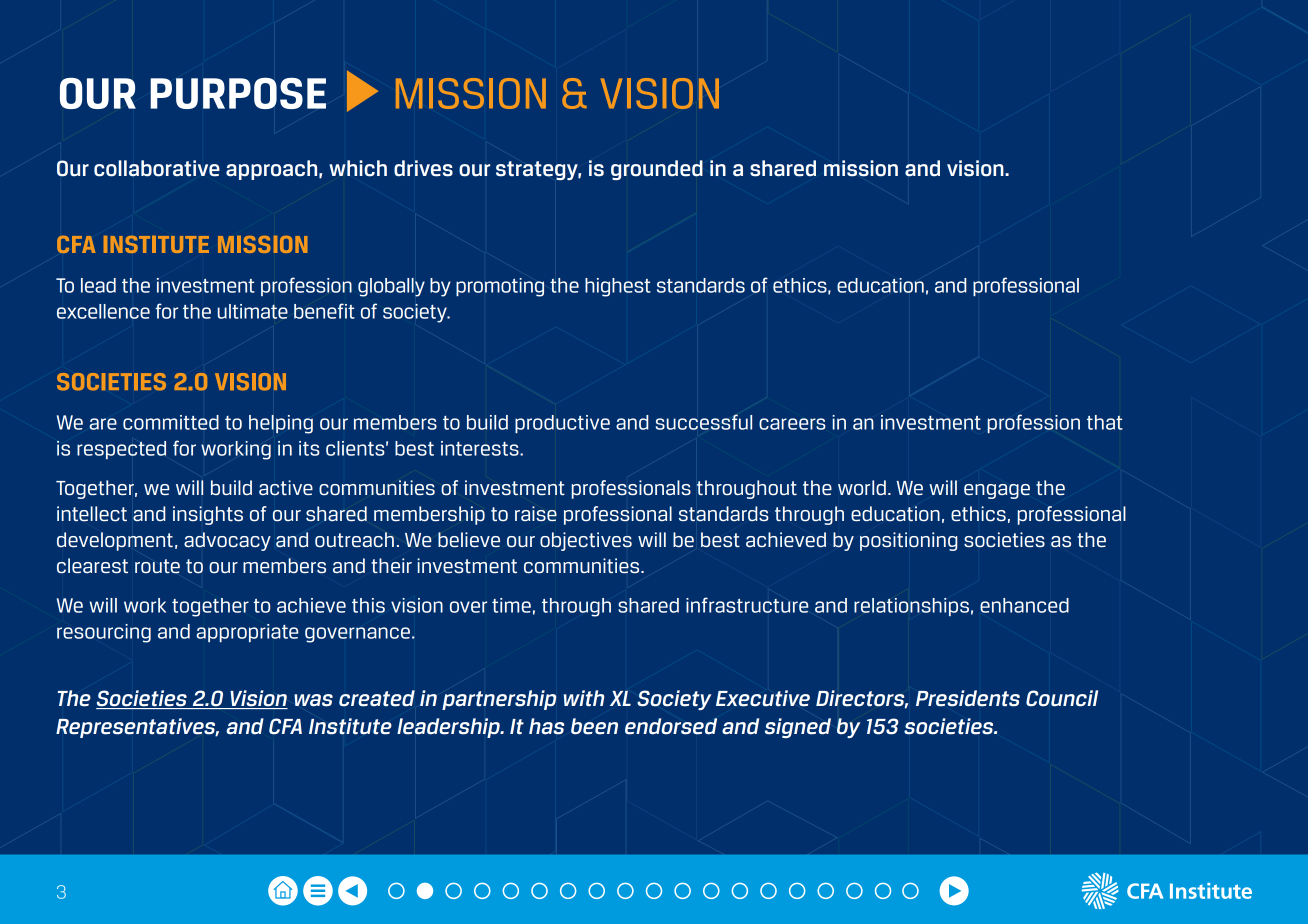 The width and height of the page is (1308, 924). Describe the element at coordinates (423, 168) in the page. I see `drives` at that location.
